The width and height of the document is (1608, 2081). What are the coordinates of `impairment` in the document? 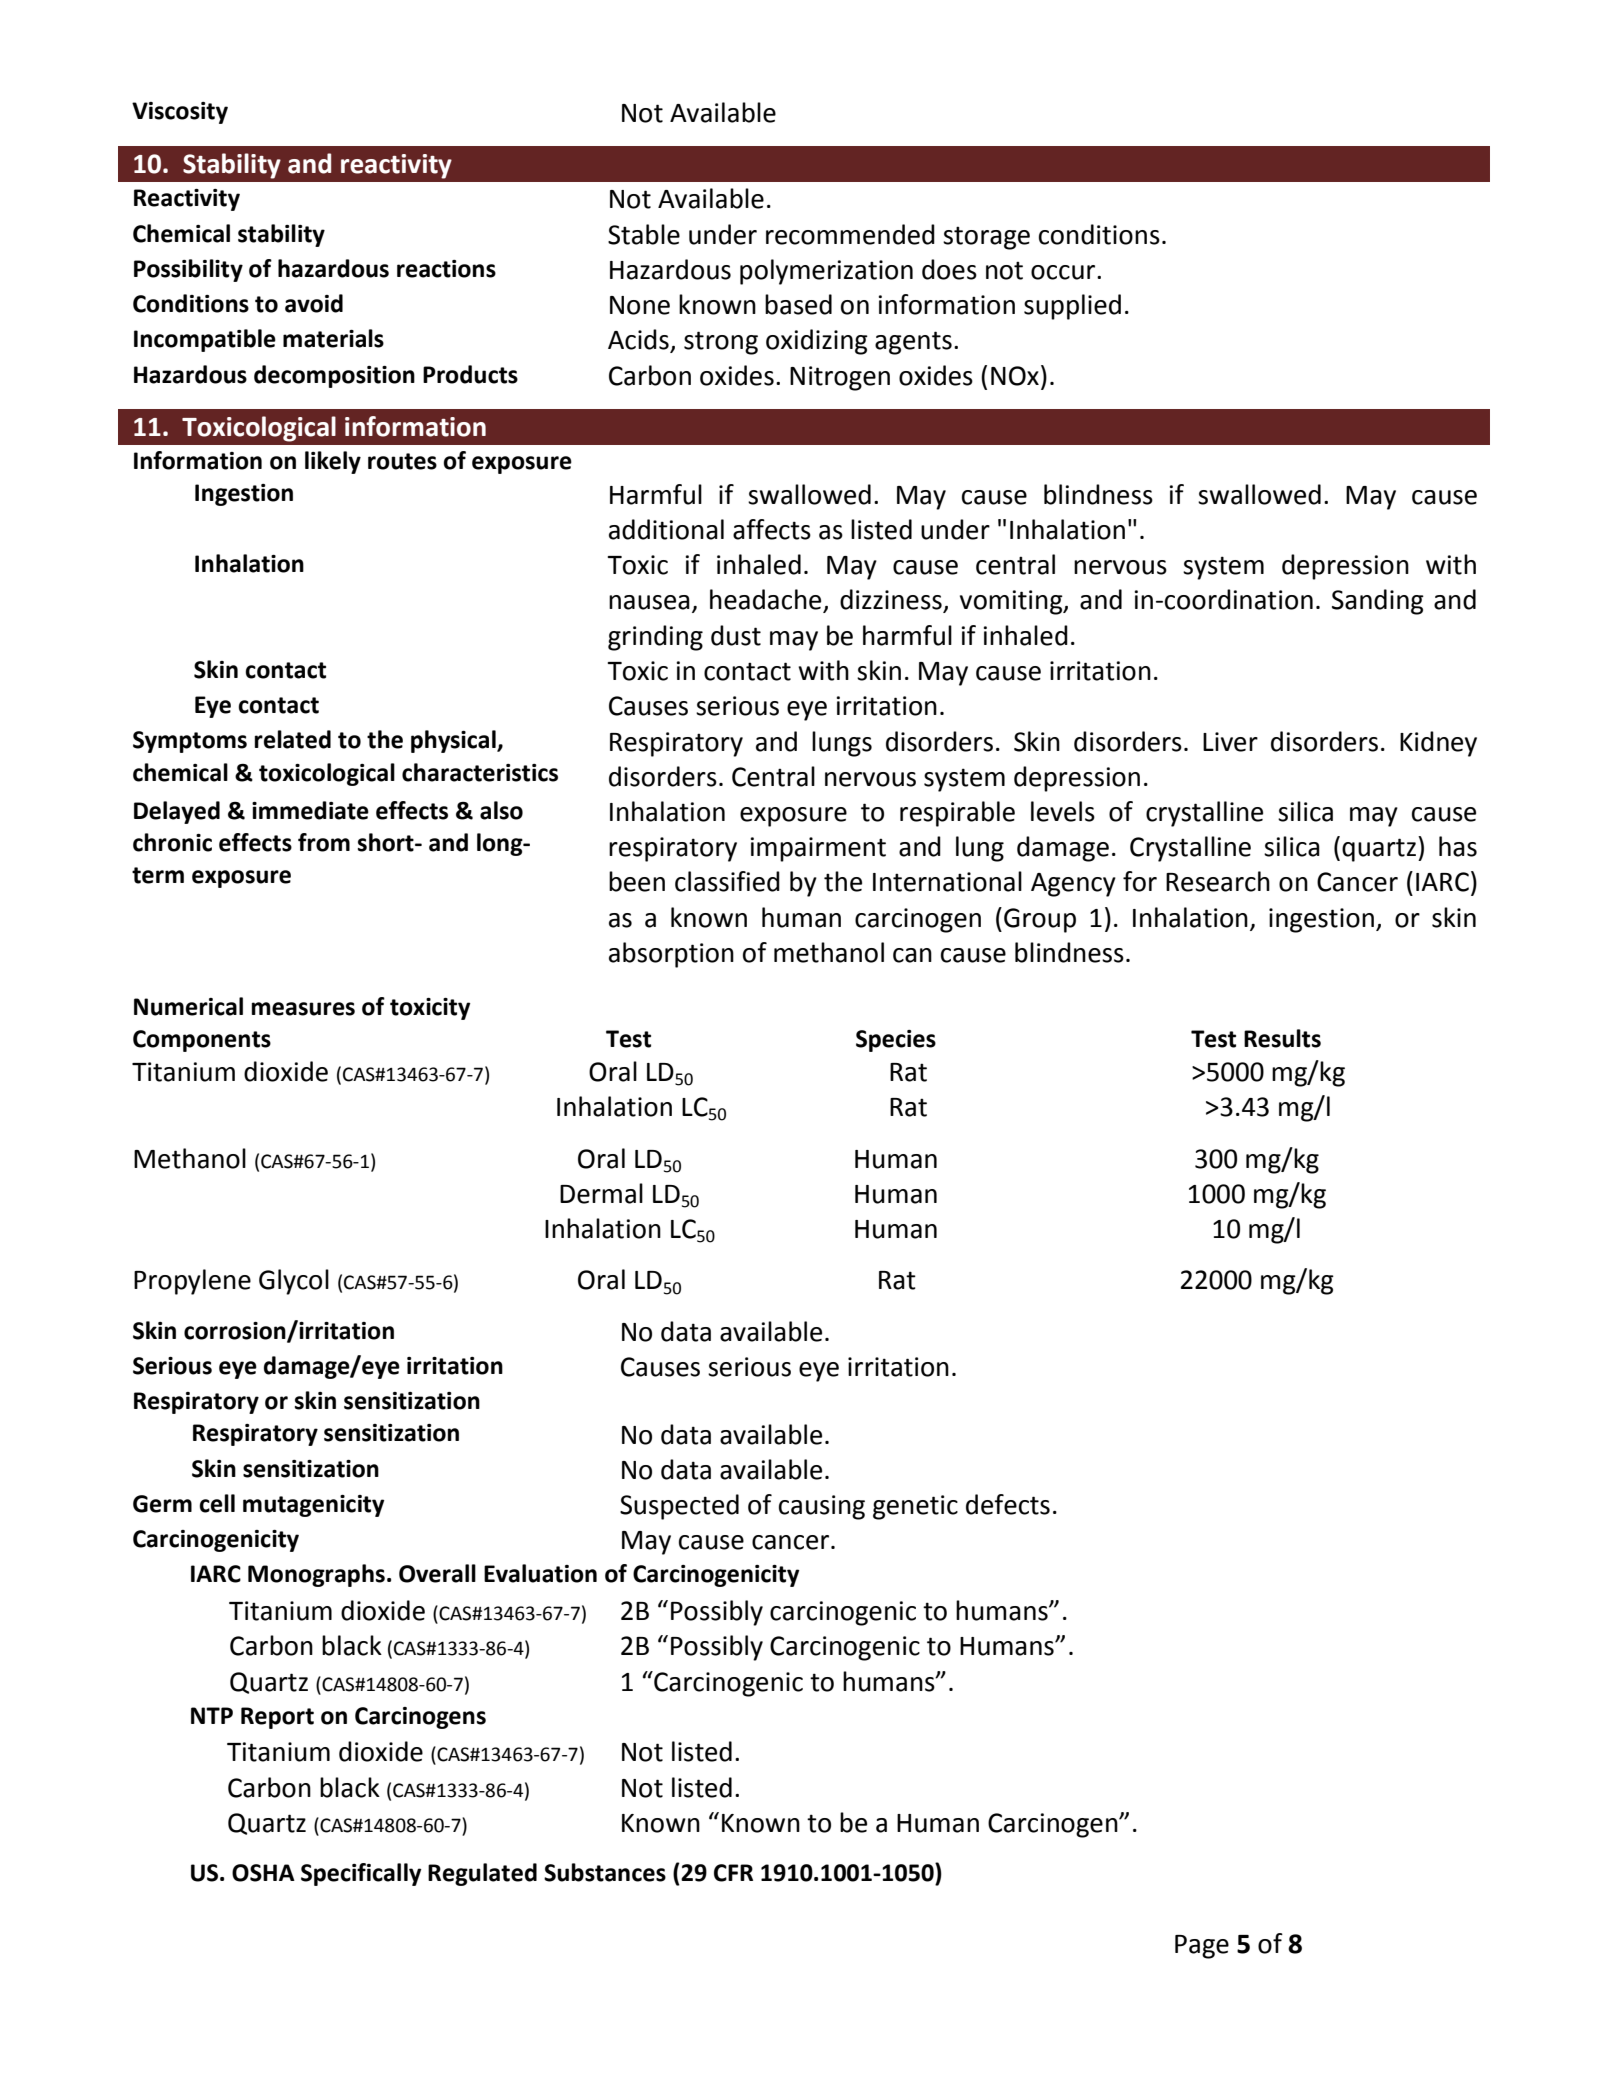 It's located at (818, 849).
